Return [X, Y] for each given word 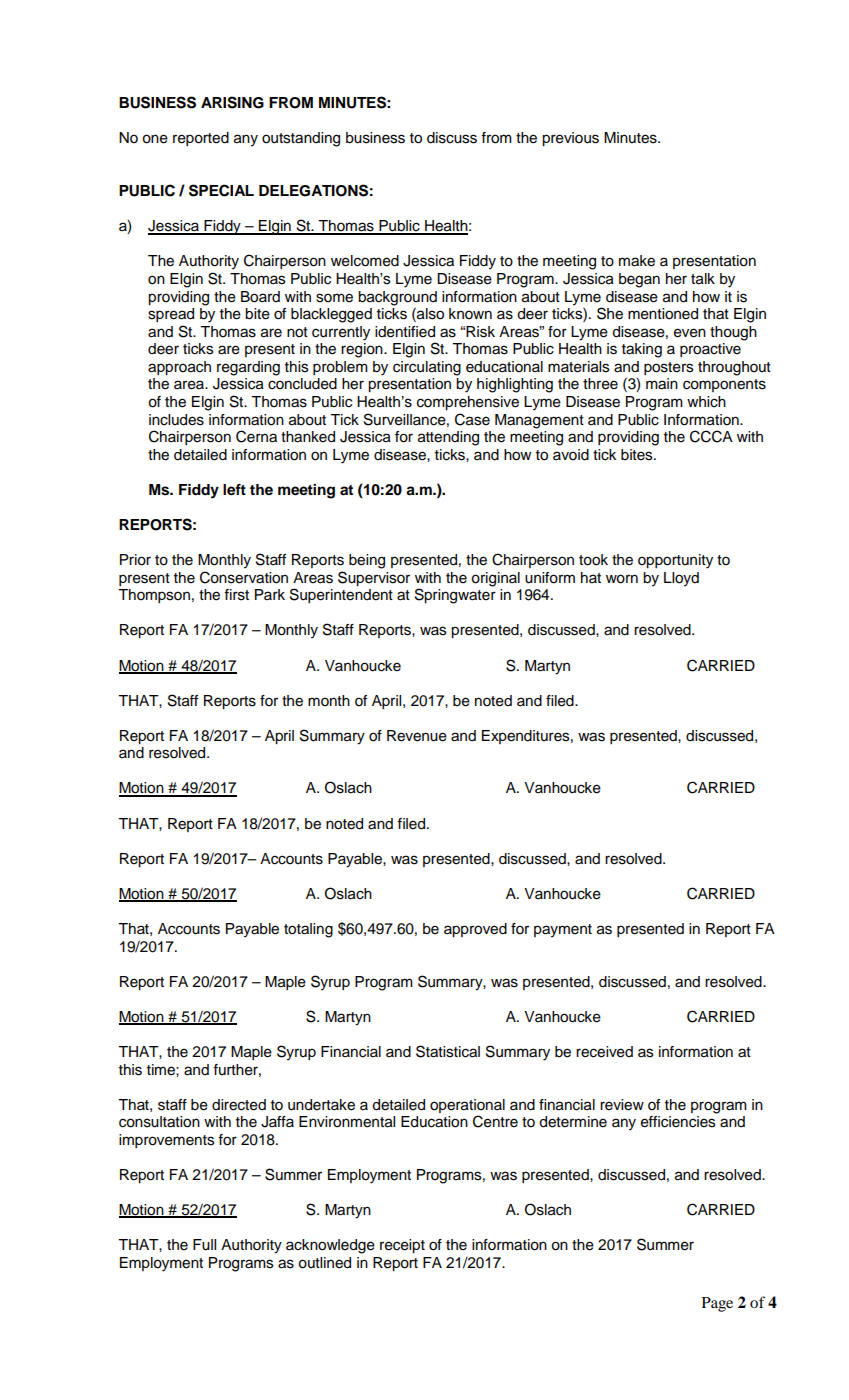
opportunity [675, 561]
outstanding [301, 139]
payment [563, 931]
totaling [308, 930]
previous [570, 139]
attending [448, 438]
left [234, 490]
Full [204, 1245]
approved [475, 930]
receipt [402, 1246]
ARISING [232, 102]
